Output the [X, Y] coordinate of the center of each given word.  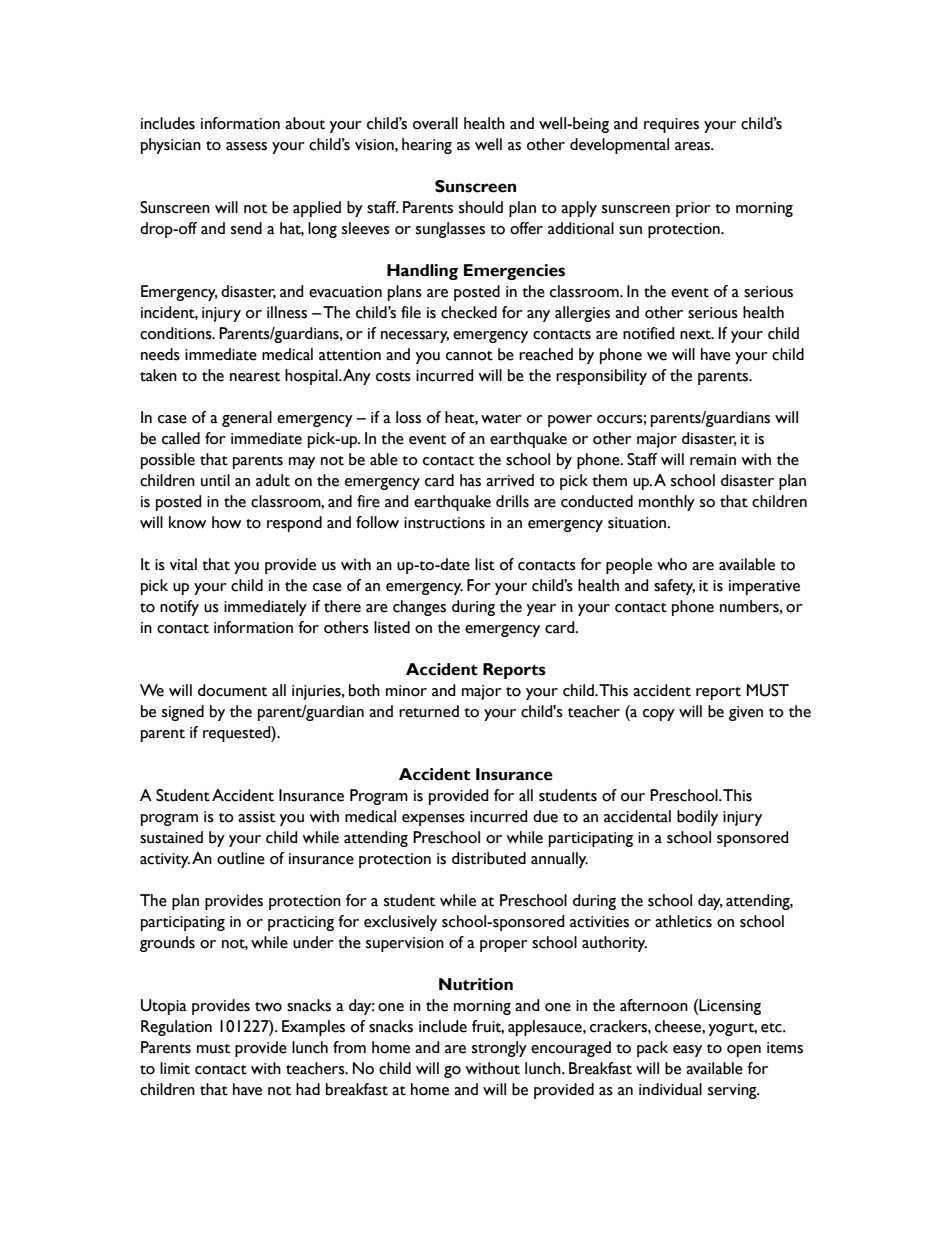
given [746, 713]
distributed [489, 858]
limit [175, 1068]
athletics [683, 921]
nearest [255, 377]
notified [649, 333]
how [227, 522]
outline [241, 858]
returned [429, 711]
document [232, 690]
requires [671, 125]
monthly [667, 503]
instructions [444, 523]
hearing [427, 146]
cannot [469, 356]
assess [246, 146]
